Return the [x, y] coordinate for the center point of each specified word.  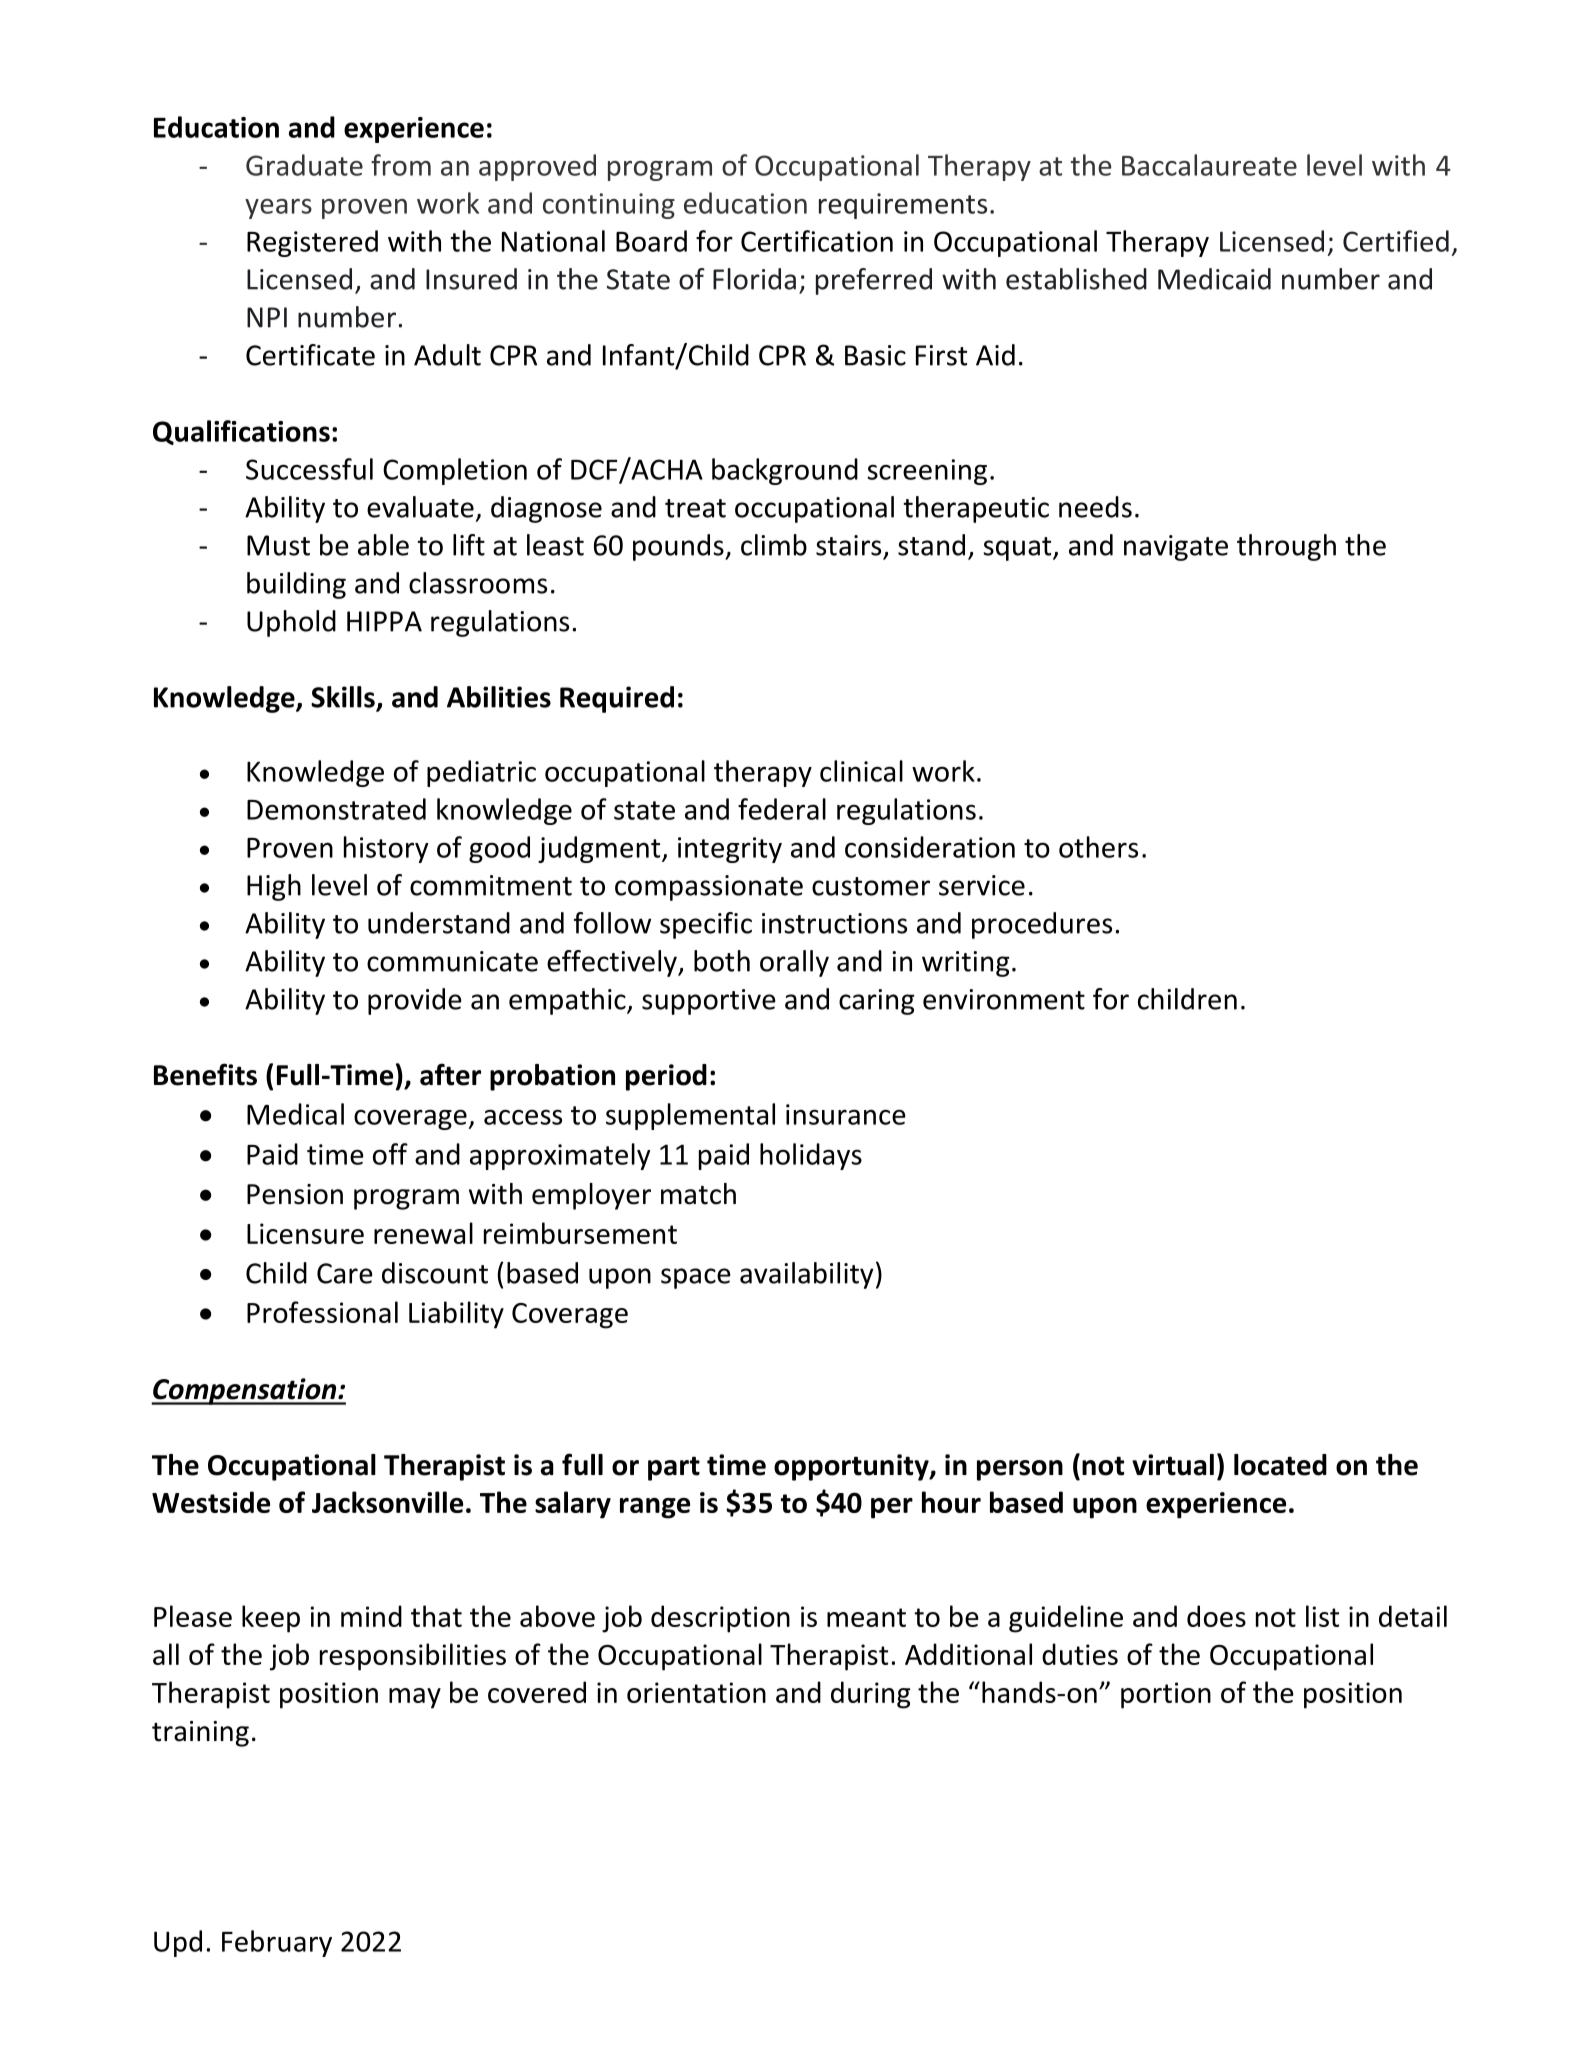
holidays [811, 1156]
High [274, 887]
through [1286, 547]
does [1216, 1616]
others [1098, 847]
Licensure [305, 1233]
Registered [312, 243]
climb [774, 545]
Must [278, 545]
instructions [834, 923]
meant [866, 1617]
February [277, 1943]
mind [371, 1616]
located [1280, 1465]
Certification [817, 241]
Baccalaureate [1209, 165]
